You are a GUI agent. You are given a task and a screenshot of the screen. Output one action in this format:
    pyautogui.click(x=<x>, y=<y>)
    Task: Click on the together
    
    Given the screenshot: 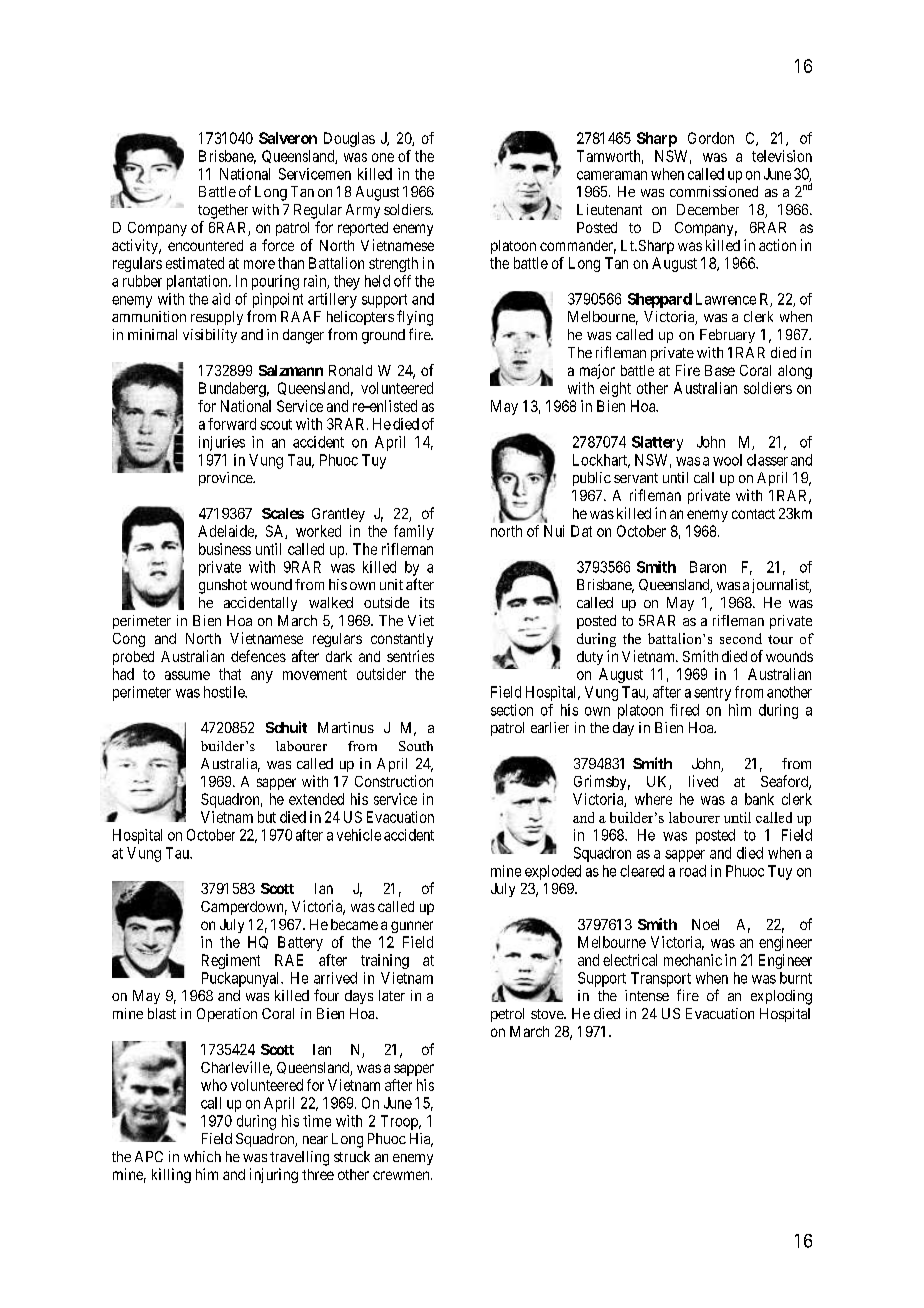 What is the action you would take?
    pyautogui.click(x=223, y=211)
